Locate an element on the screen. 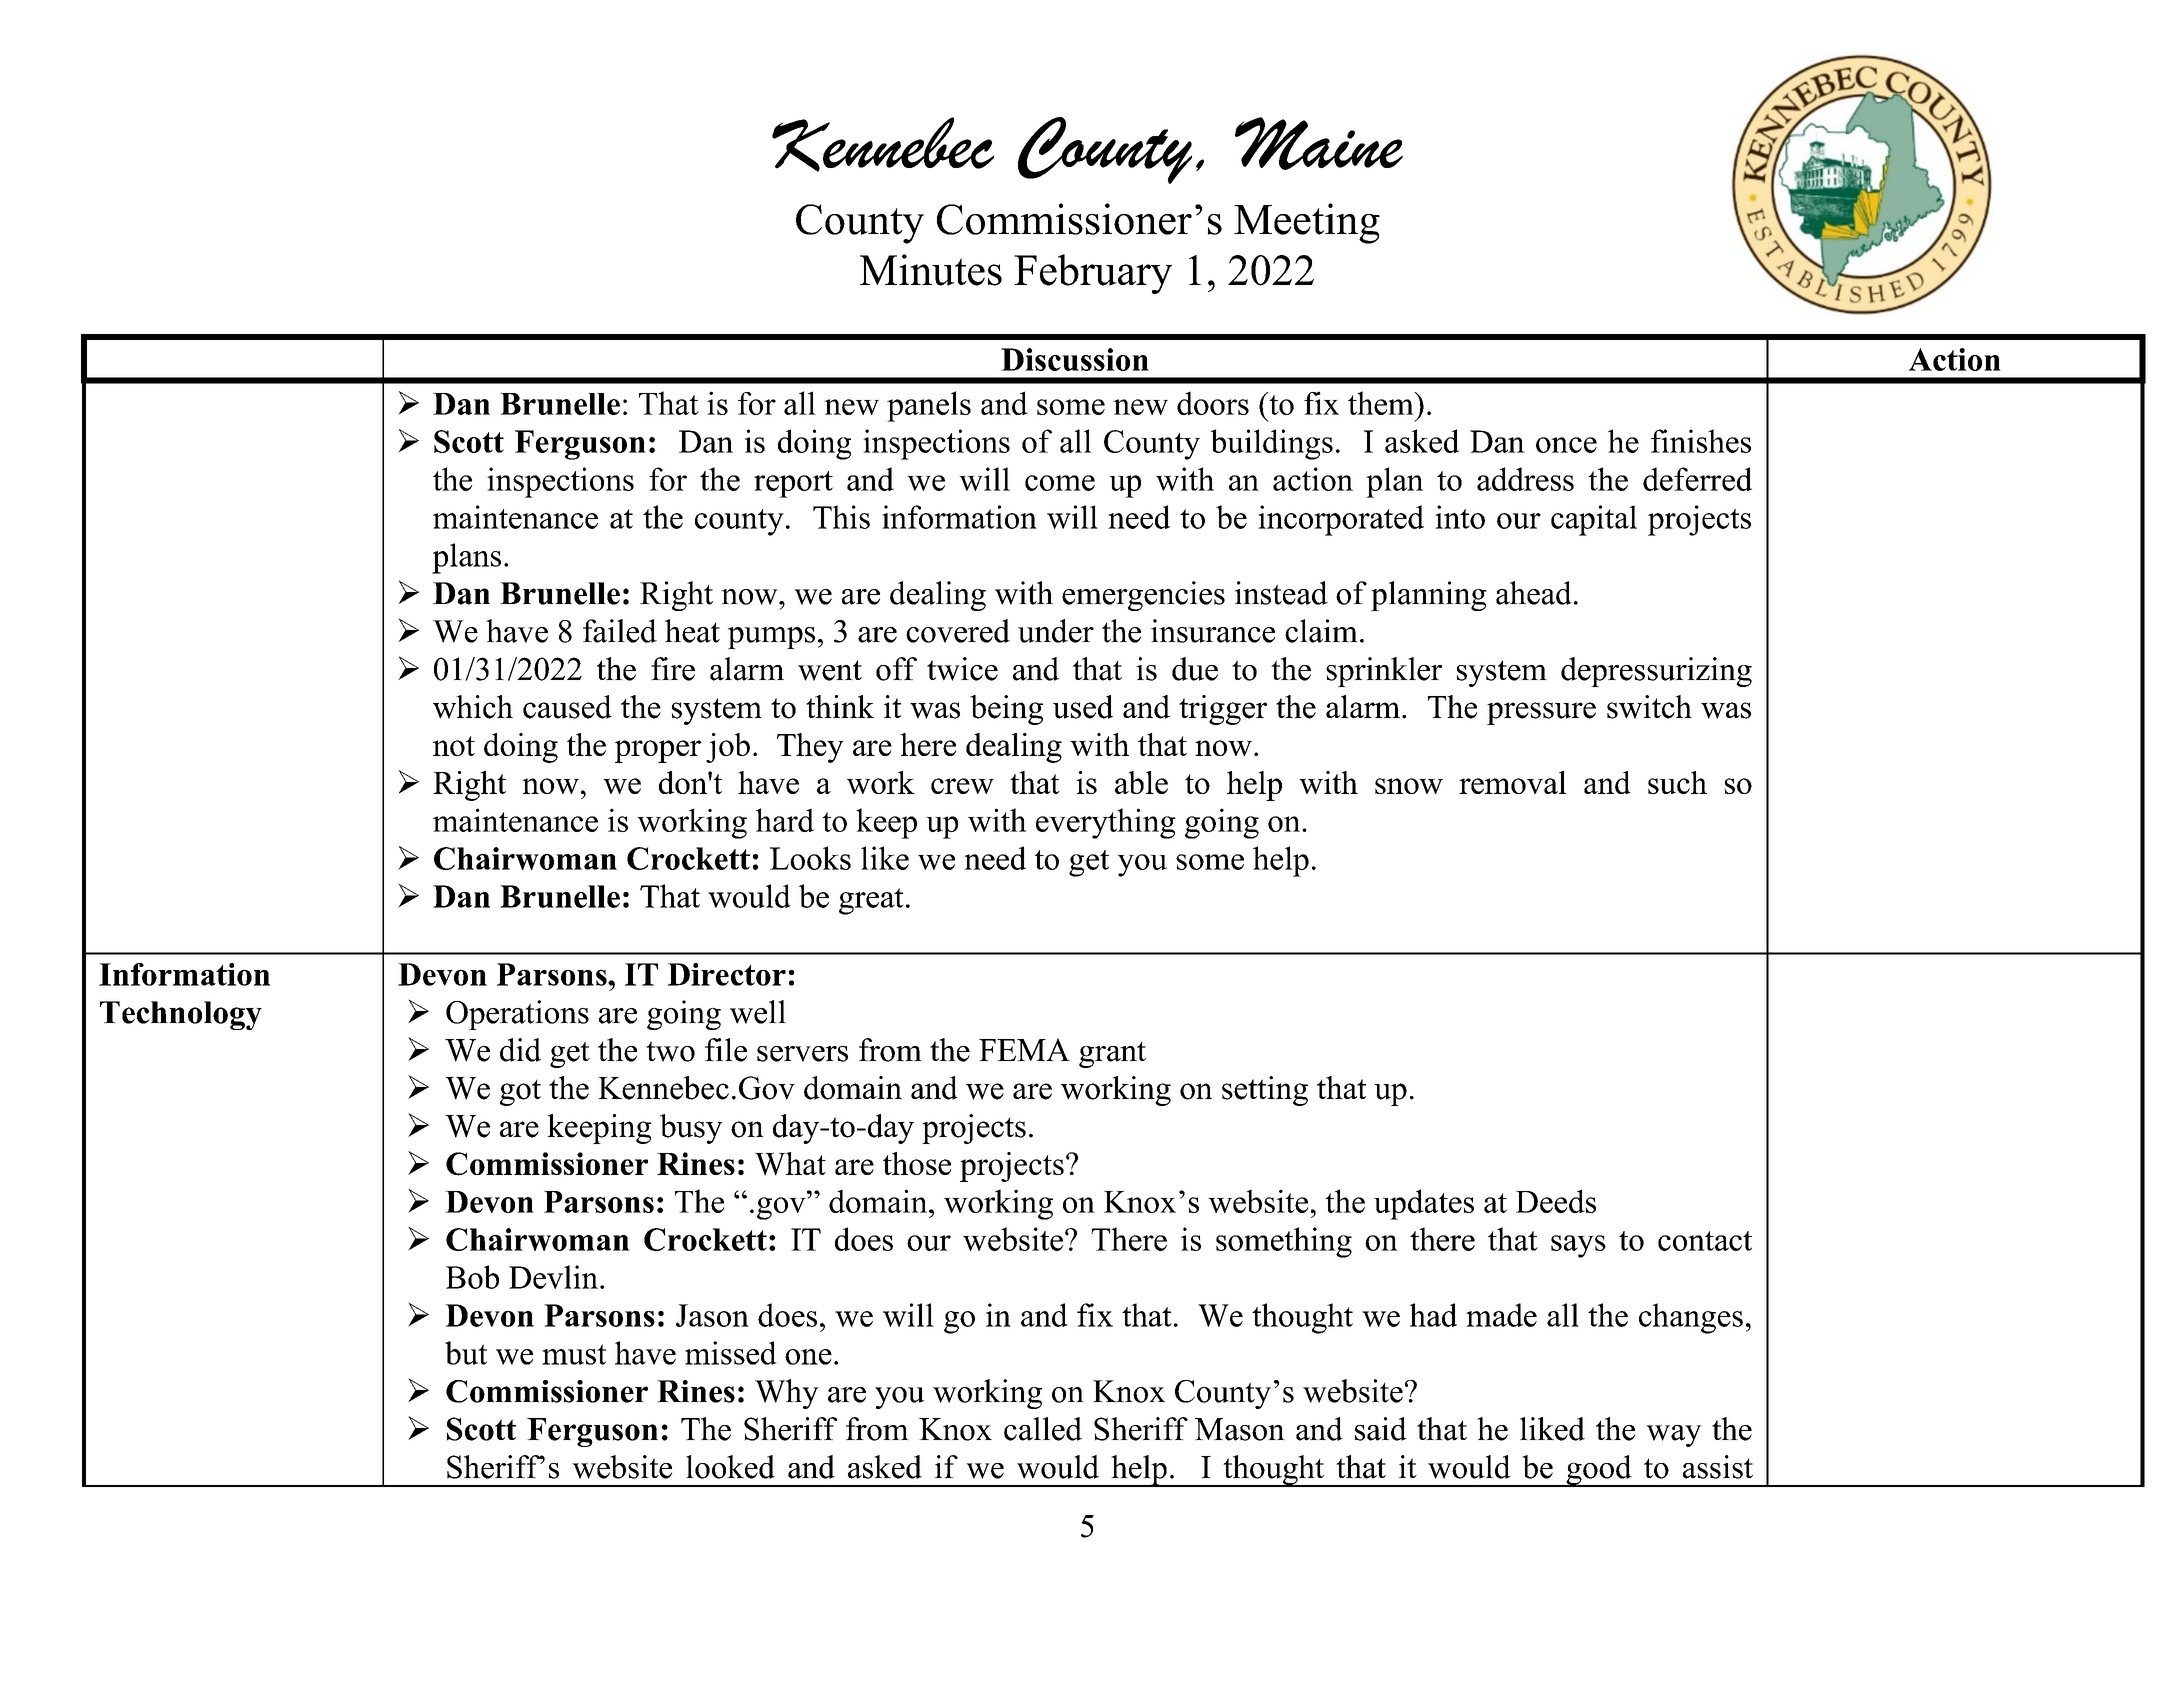 Image resolution: width=2175 pixels, height=1681 pixels. not is located at coordinates (454, 746).
